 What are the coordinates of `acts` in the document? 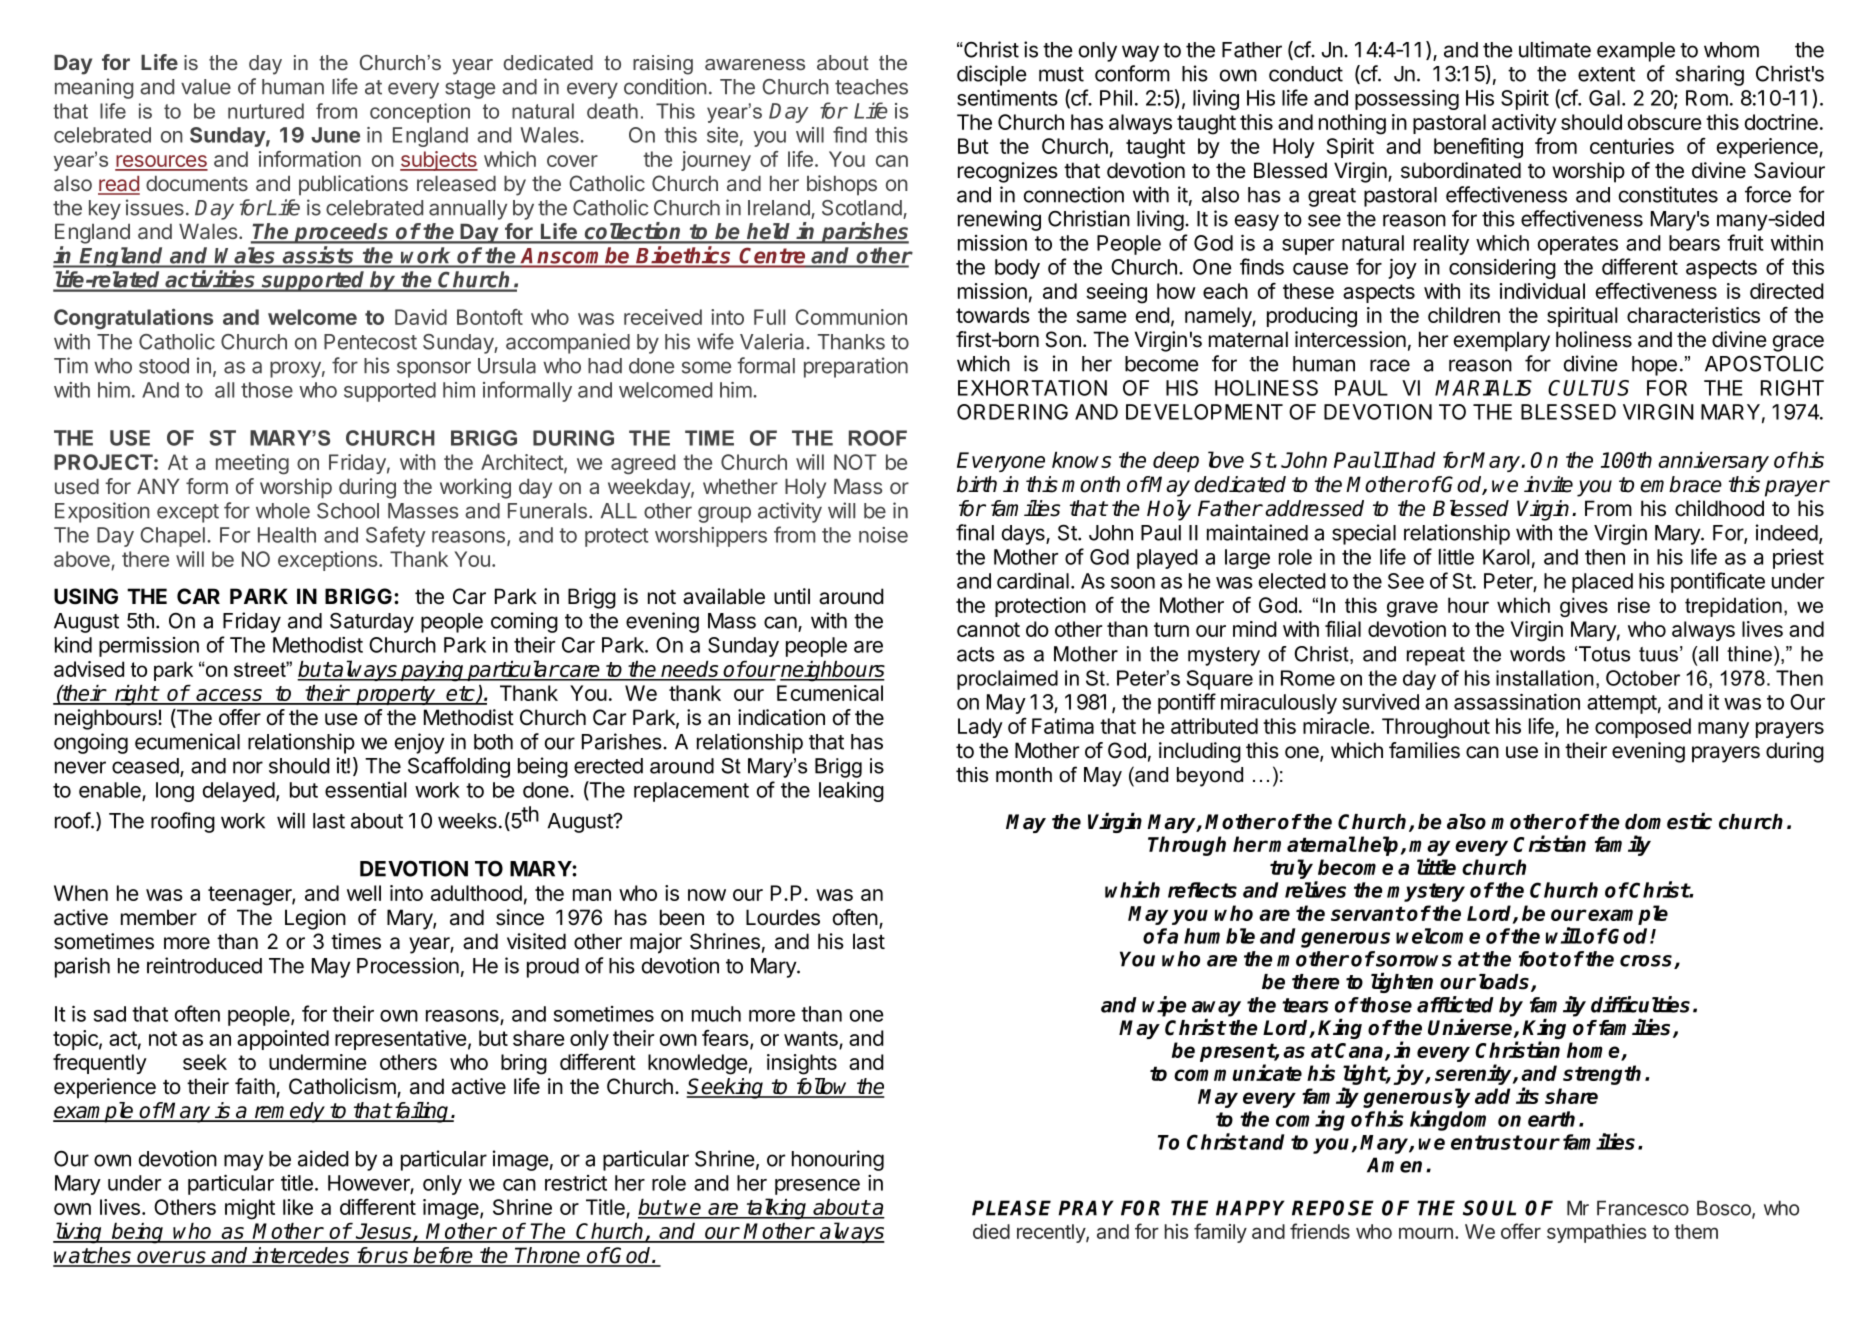 It's located at (975, 654).
